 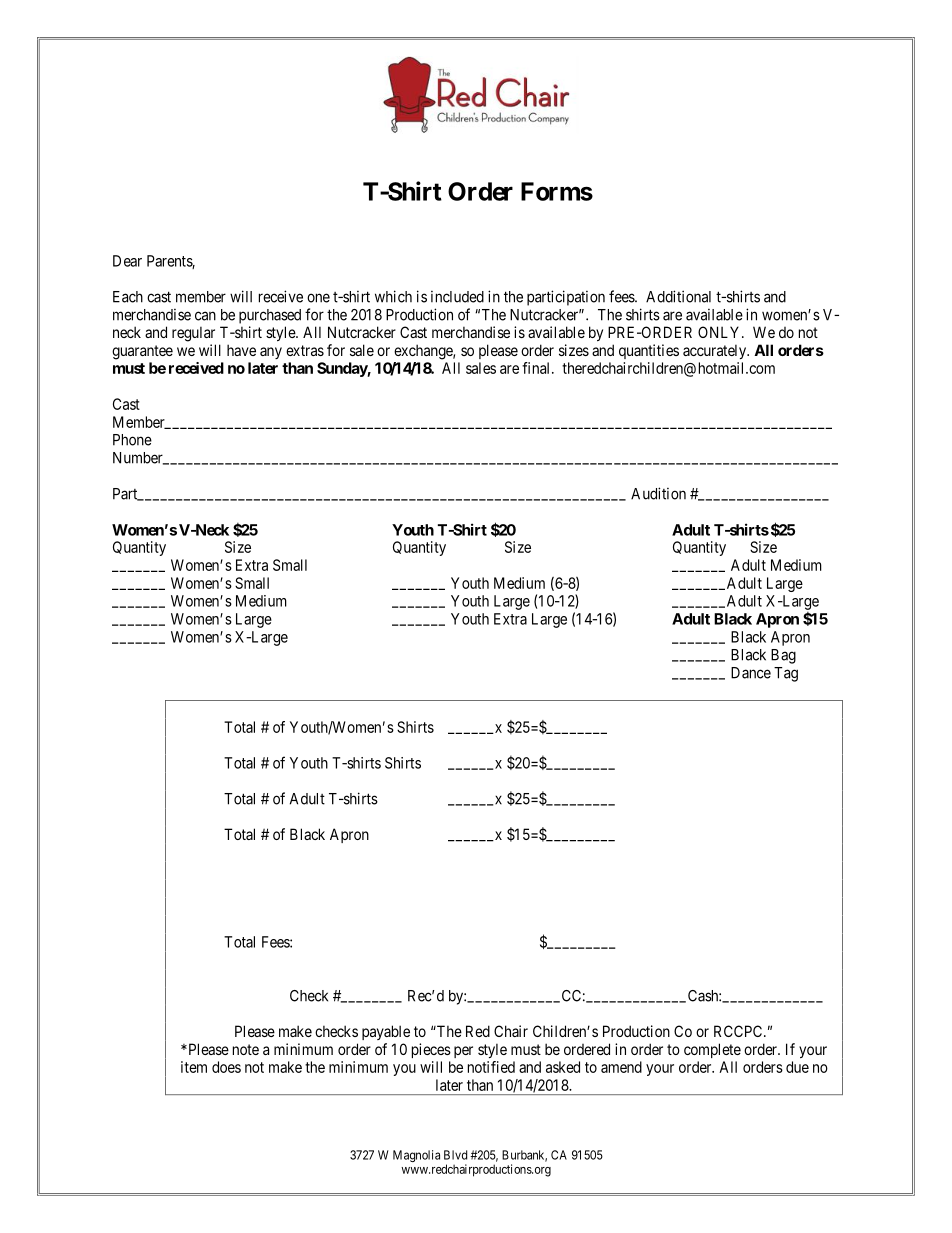 I want to click on Tag, so click(x=786, y=674).
